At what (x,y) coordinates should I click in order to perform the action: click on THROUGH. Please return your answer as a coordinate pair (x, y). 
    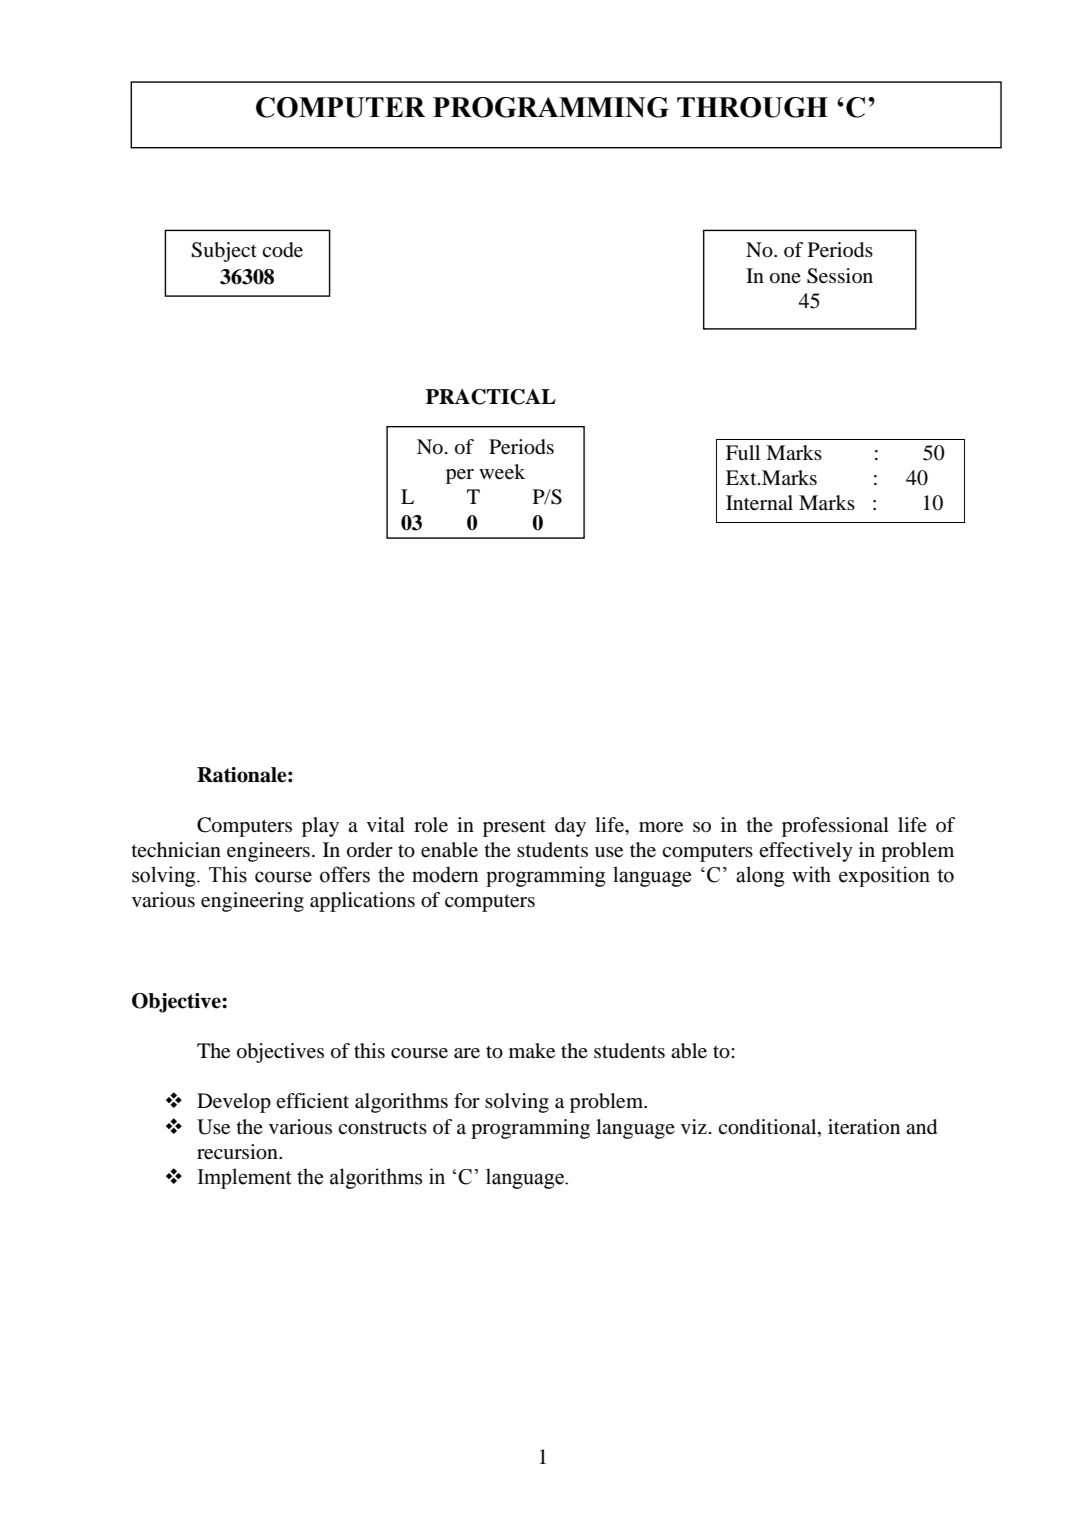
    Looking at the image, I should click on (752, 107).
